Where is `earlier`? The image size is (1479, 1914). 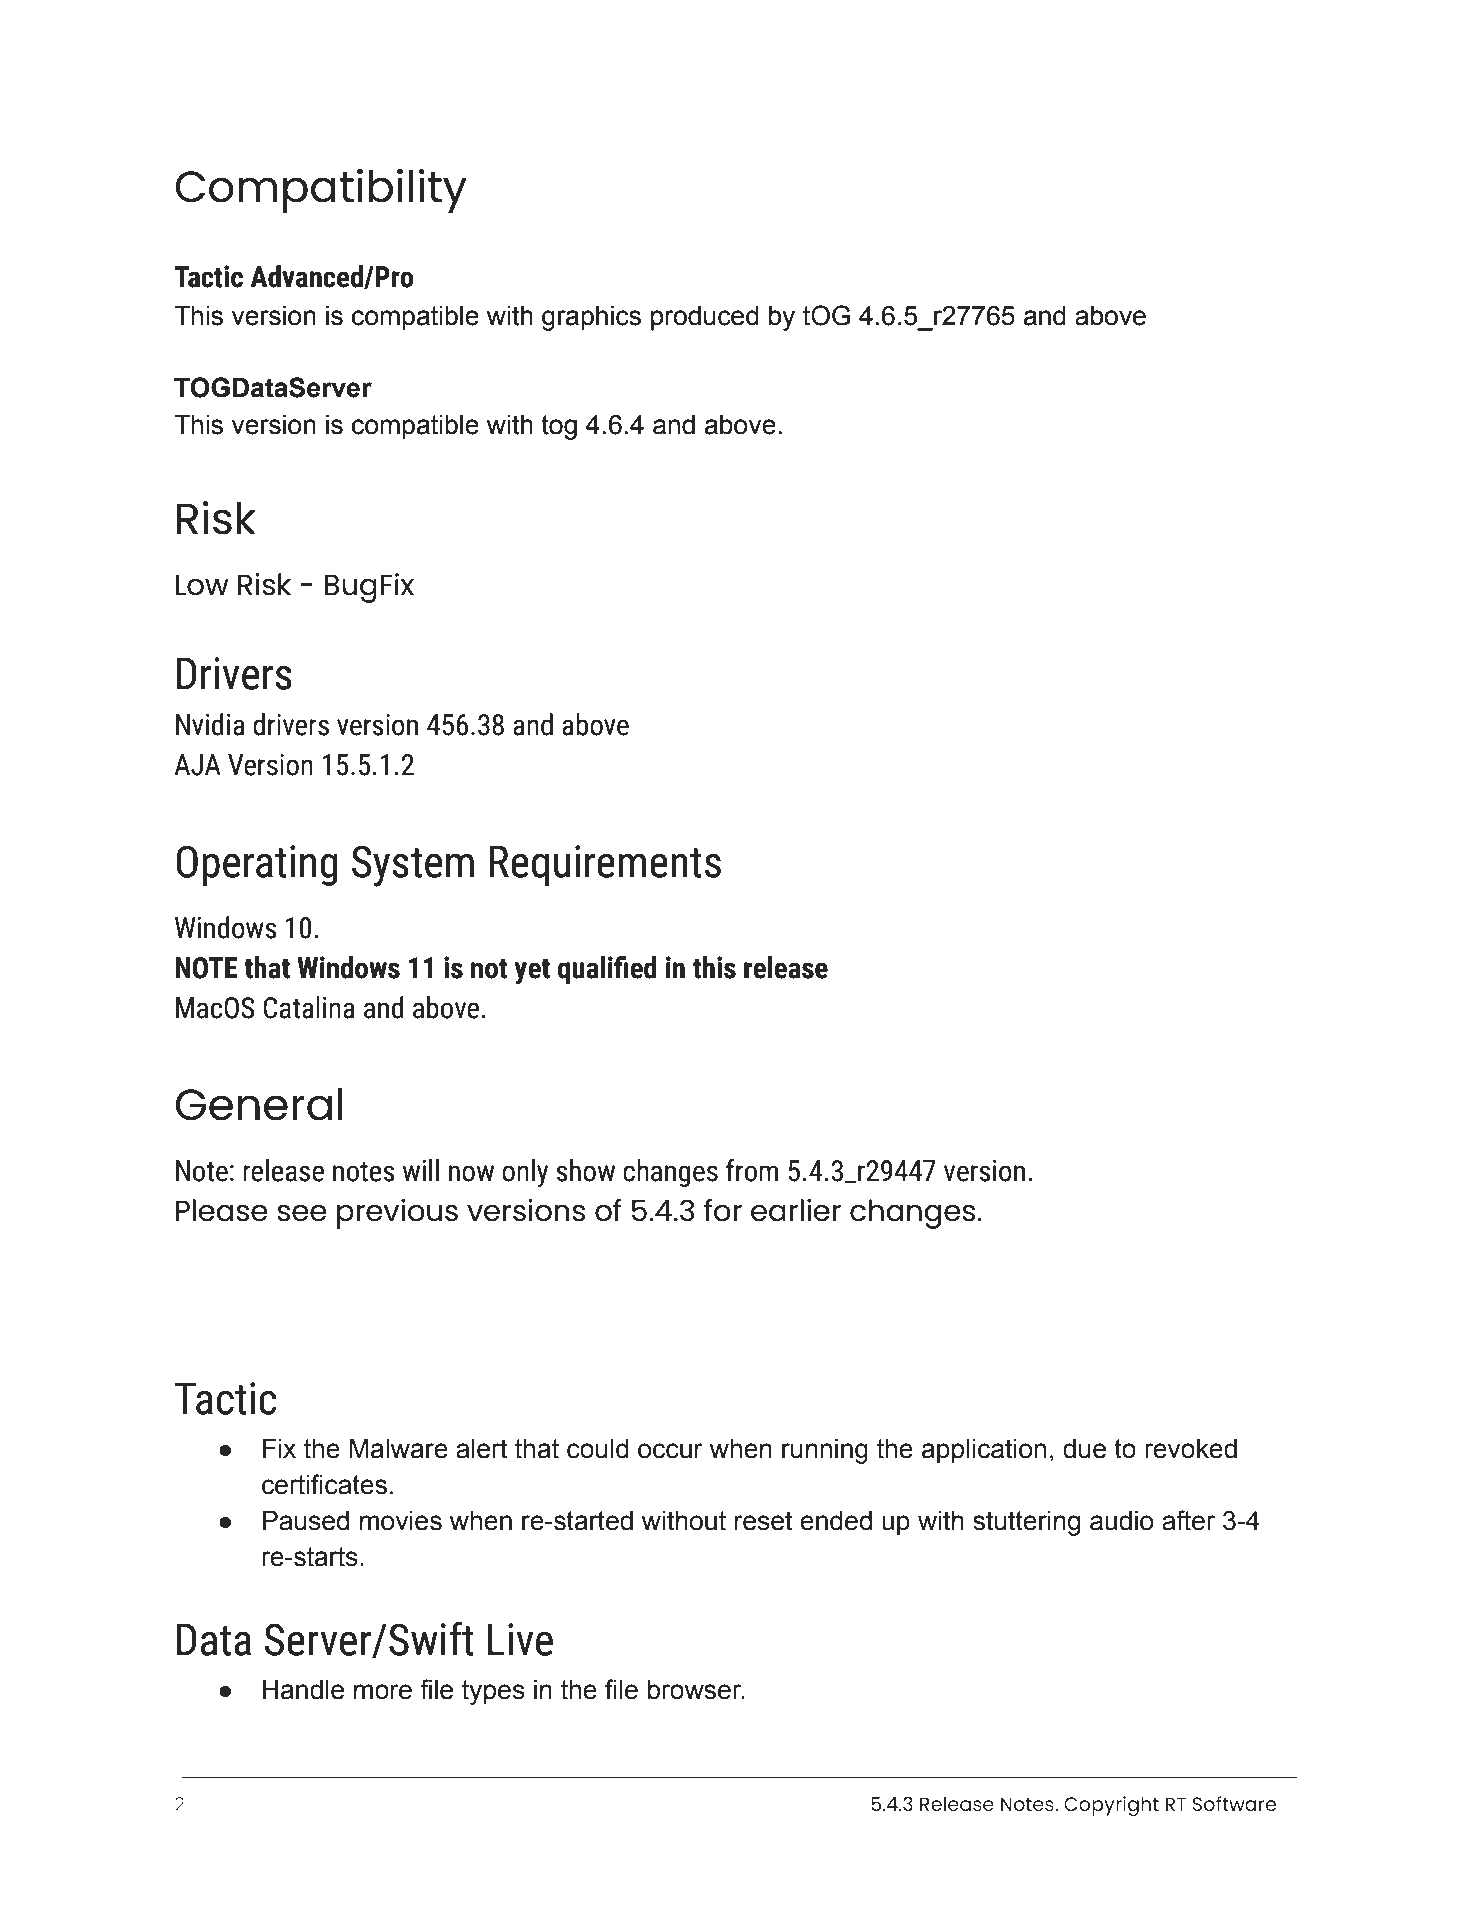
earlier is located at coordinates (796, 1210).
